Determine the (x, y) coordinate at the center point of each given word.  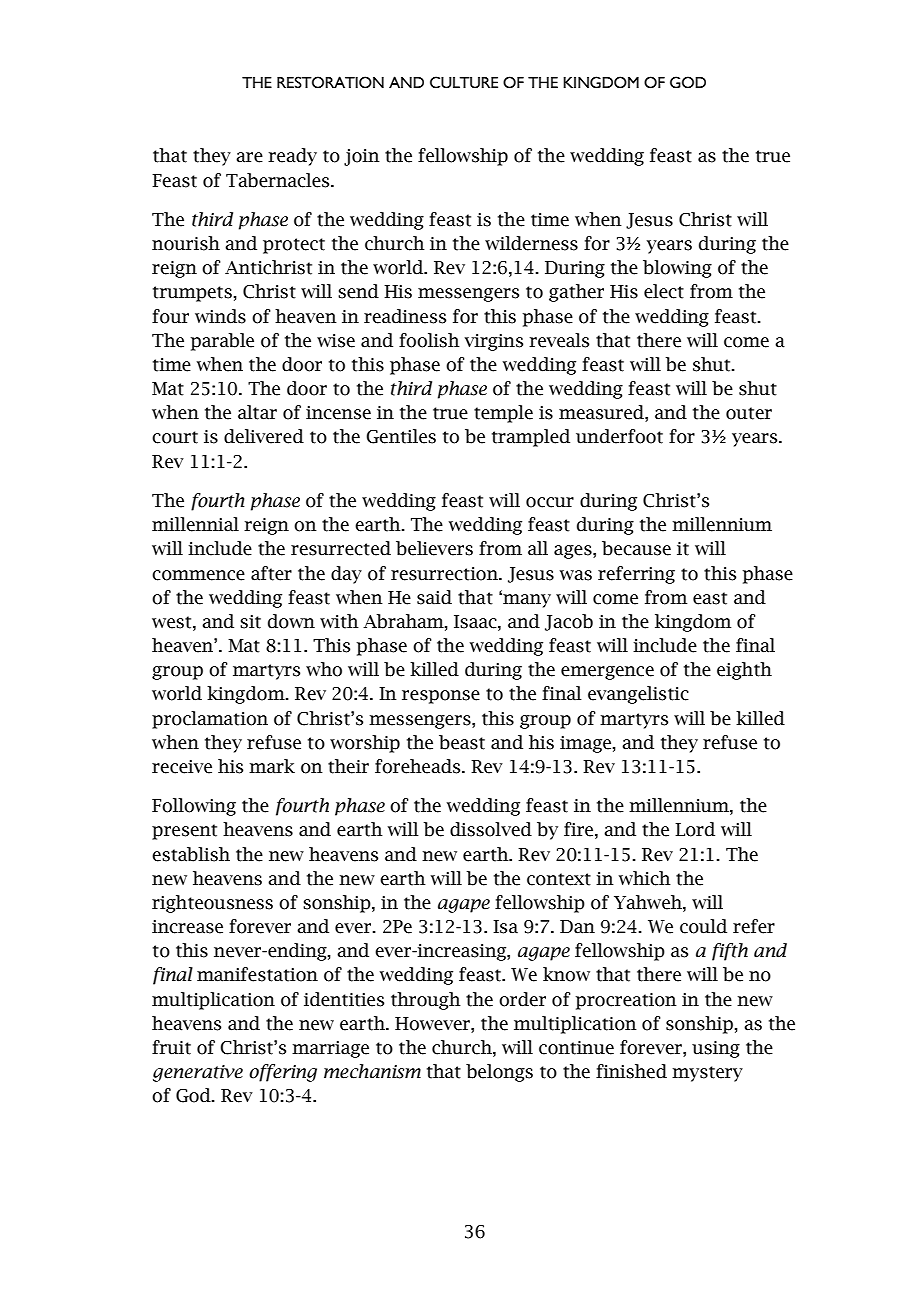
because (636, 548)
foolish (429, 340)
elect (664, 291)
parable (222, 342)
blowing (677, 269)
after (271, 573)
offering (283, 1073)
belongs (499, 1073)
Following (194, 807)
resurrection (445, 574)
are (249, 157)
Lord (695, 829)
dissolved (491, 829)
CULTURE (464, 82)
